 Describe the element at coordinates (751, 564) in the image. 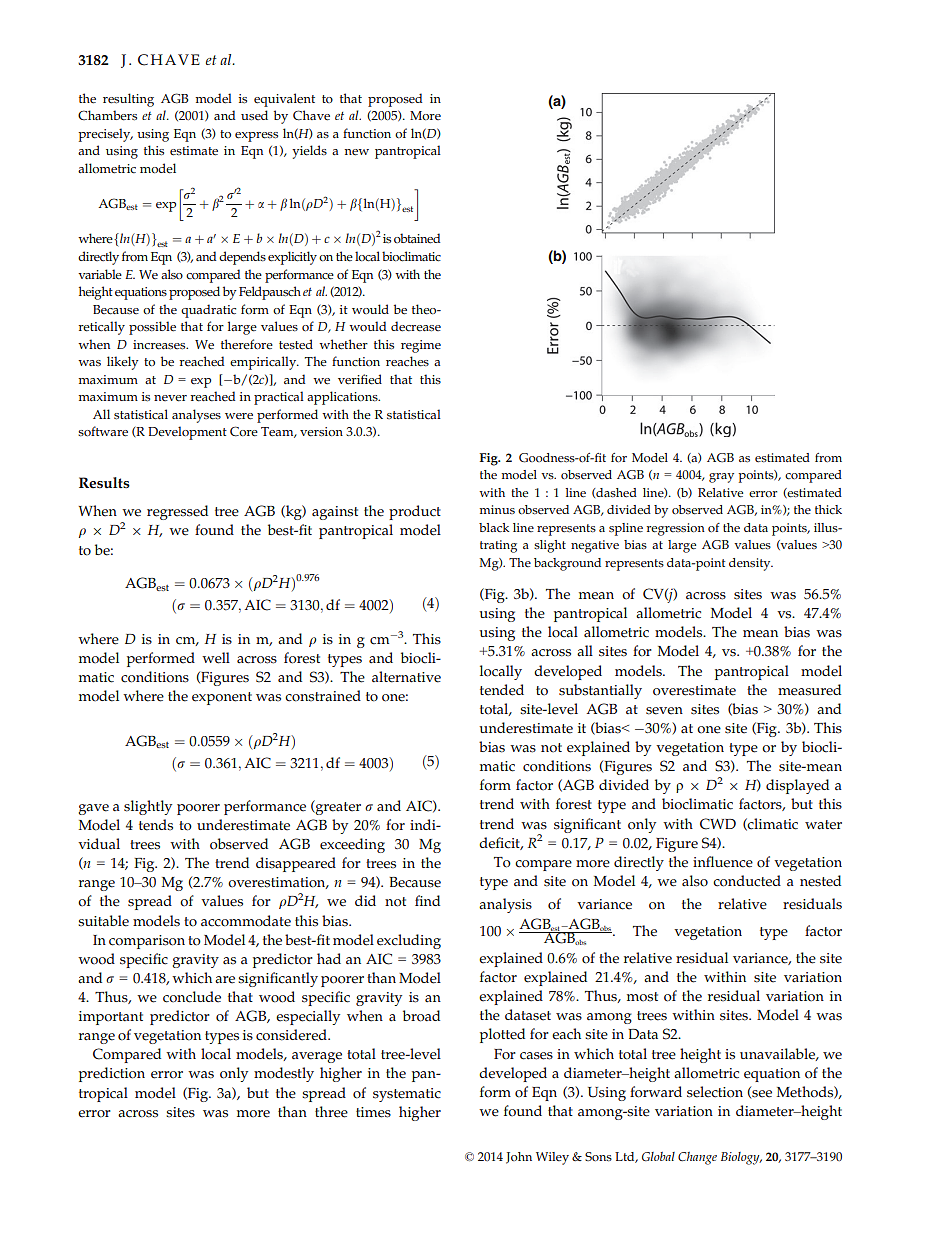

I see `density` at that location.
